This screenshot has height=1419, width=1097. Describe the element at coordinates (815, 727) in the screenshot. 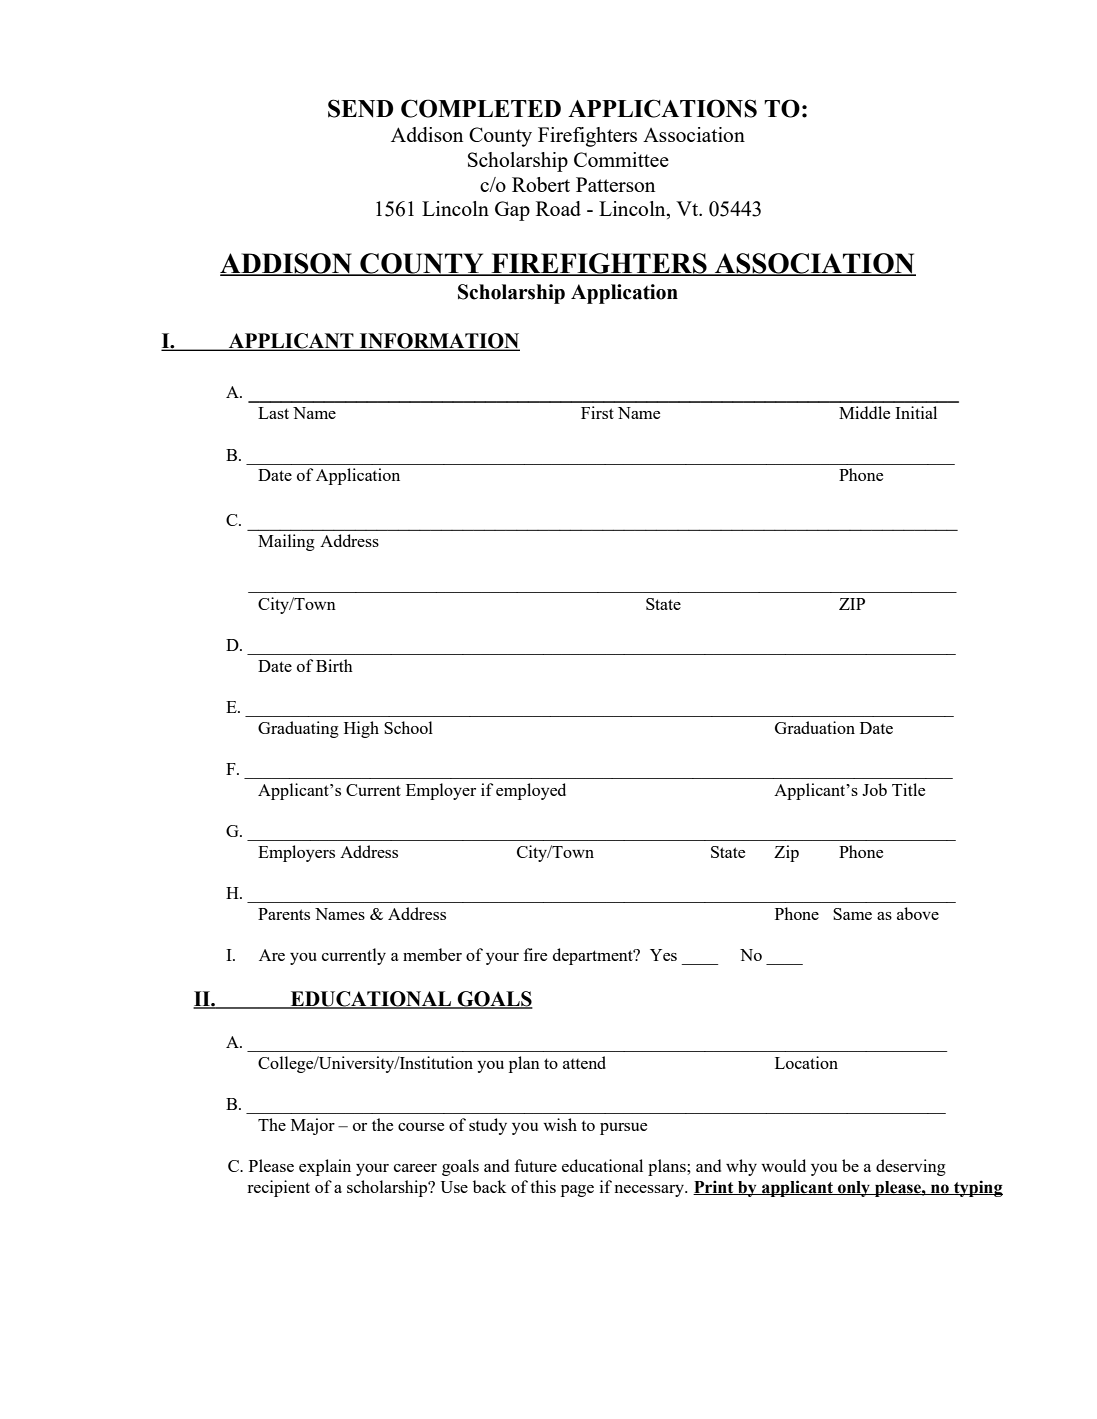

I see `Graduation` at that location.
